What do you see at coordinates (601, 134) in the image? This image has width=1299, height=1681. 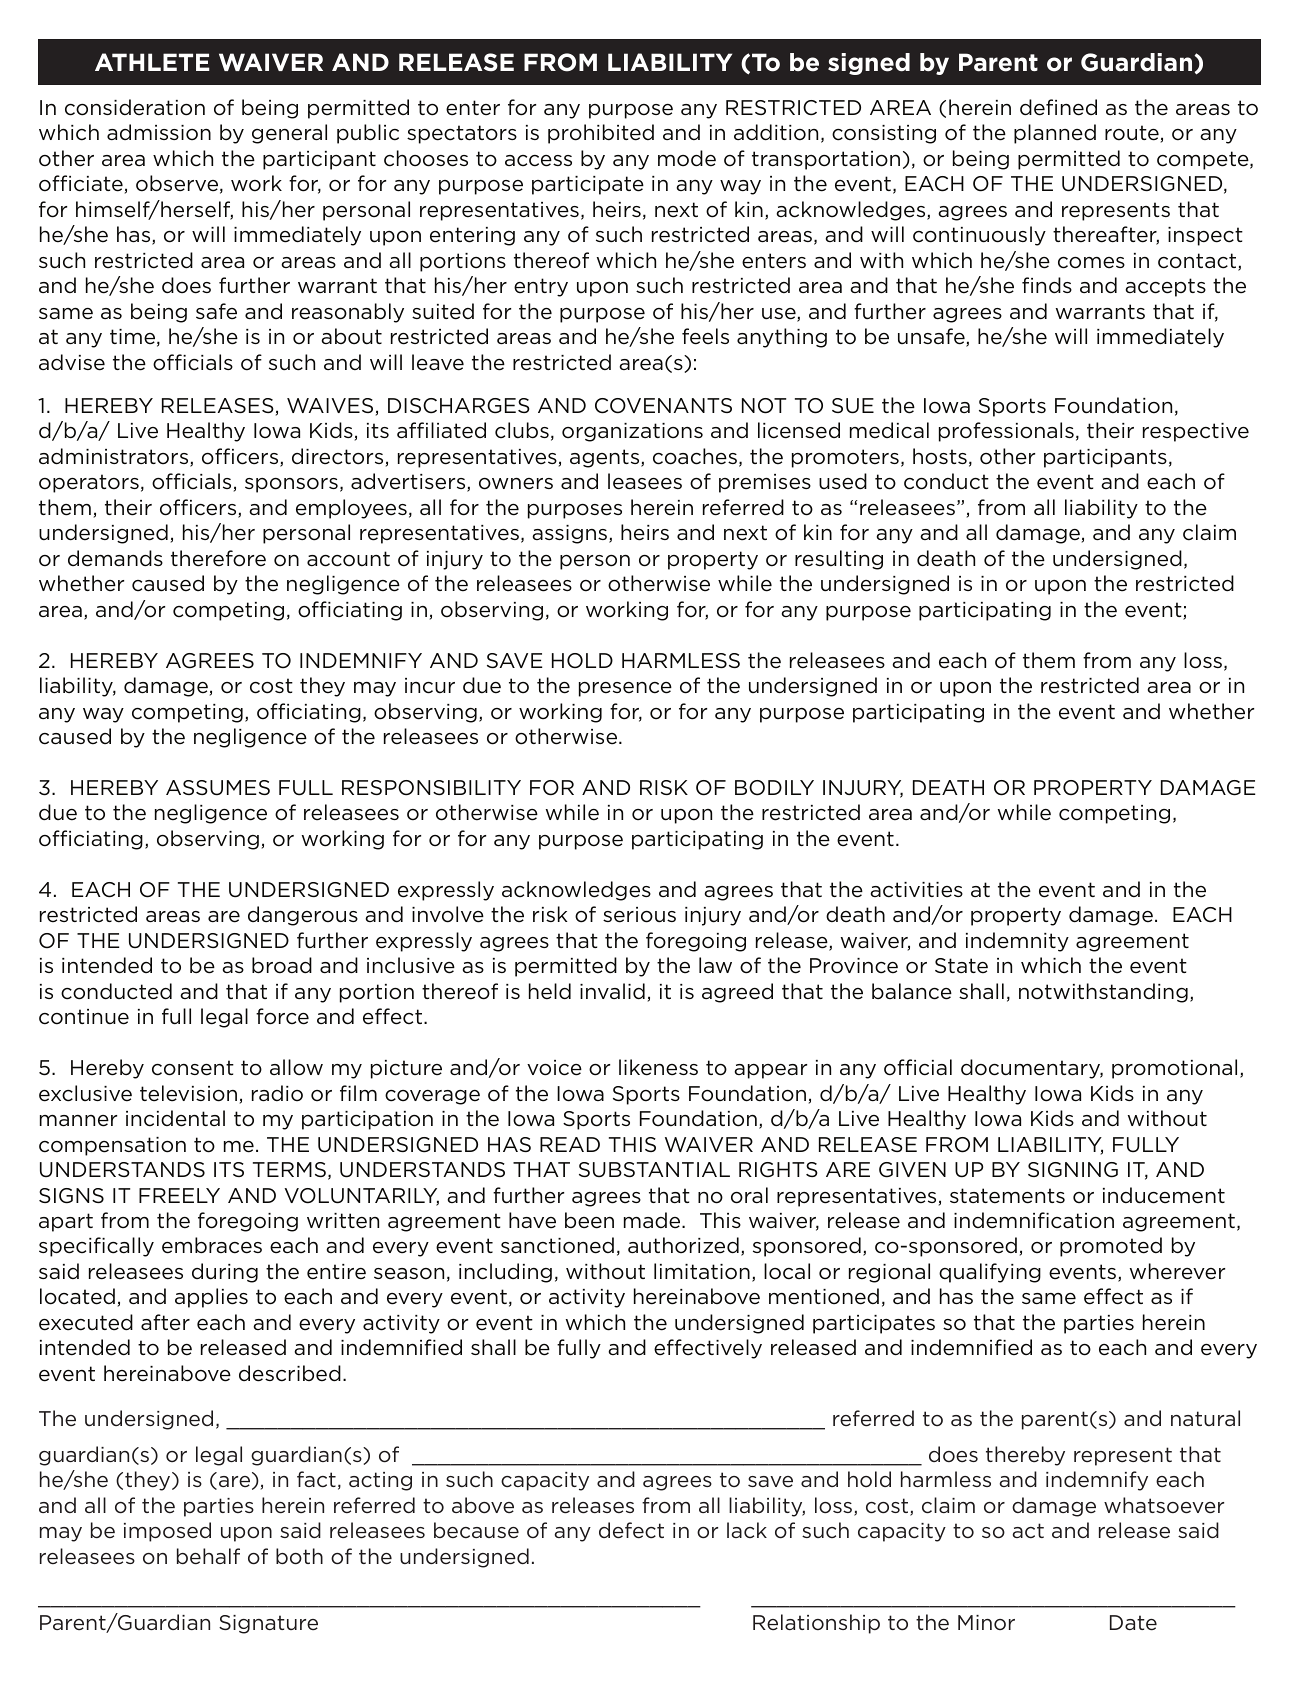 I see `prohibited` at bounding box center [601, 134].
